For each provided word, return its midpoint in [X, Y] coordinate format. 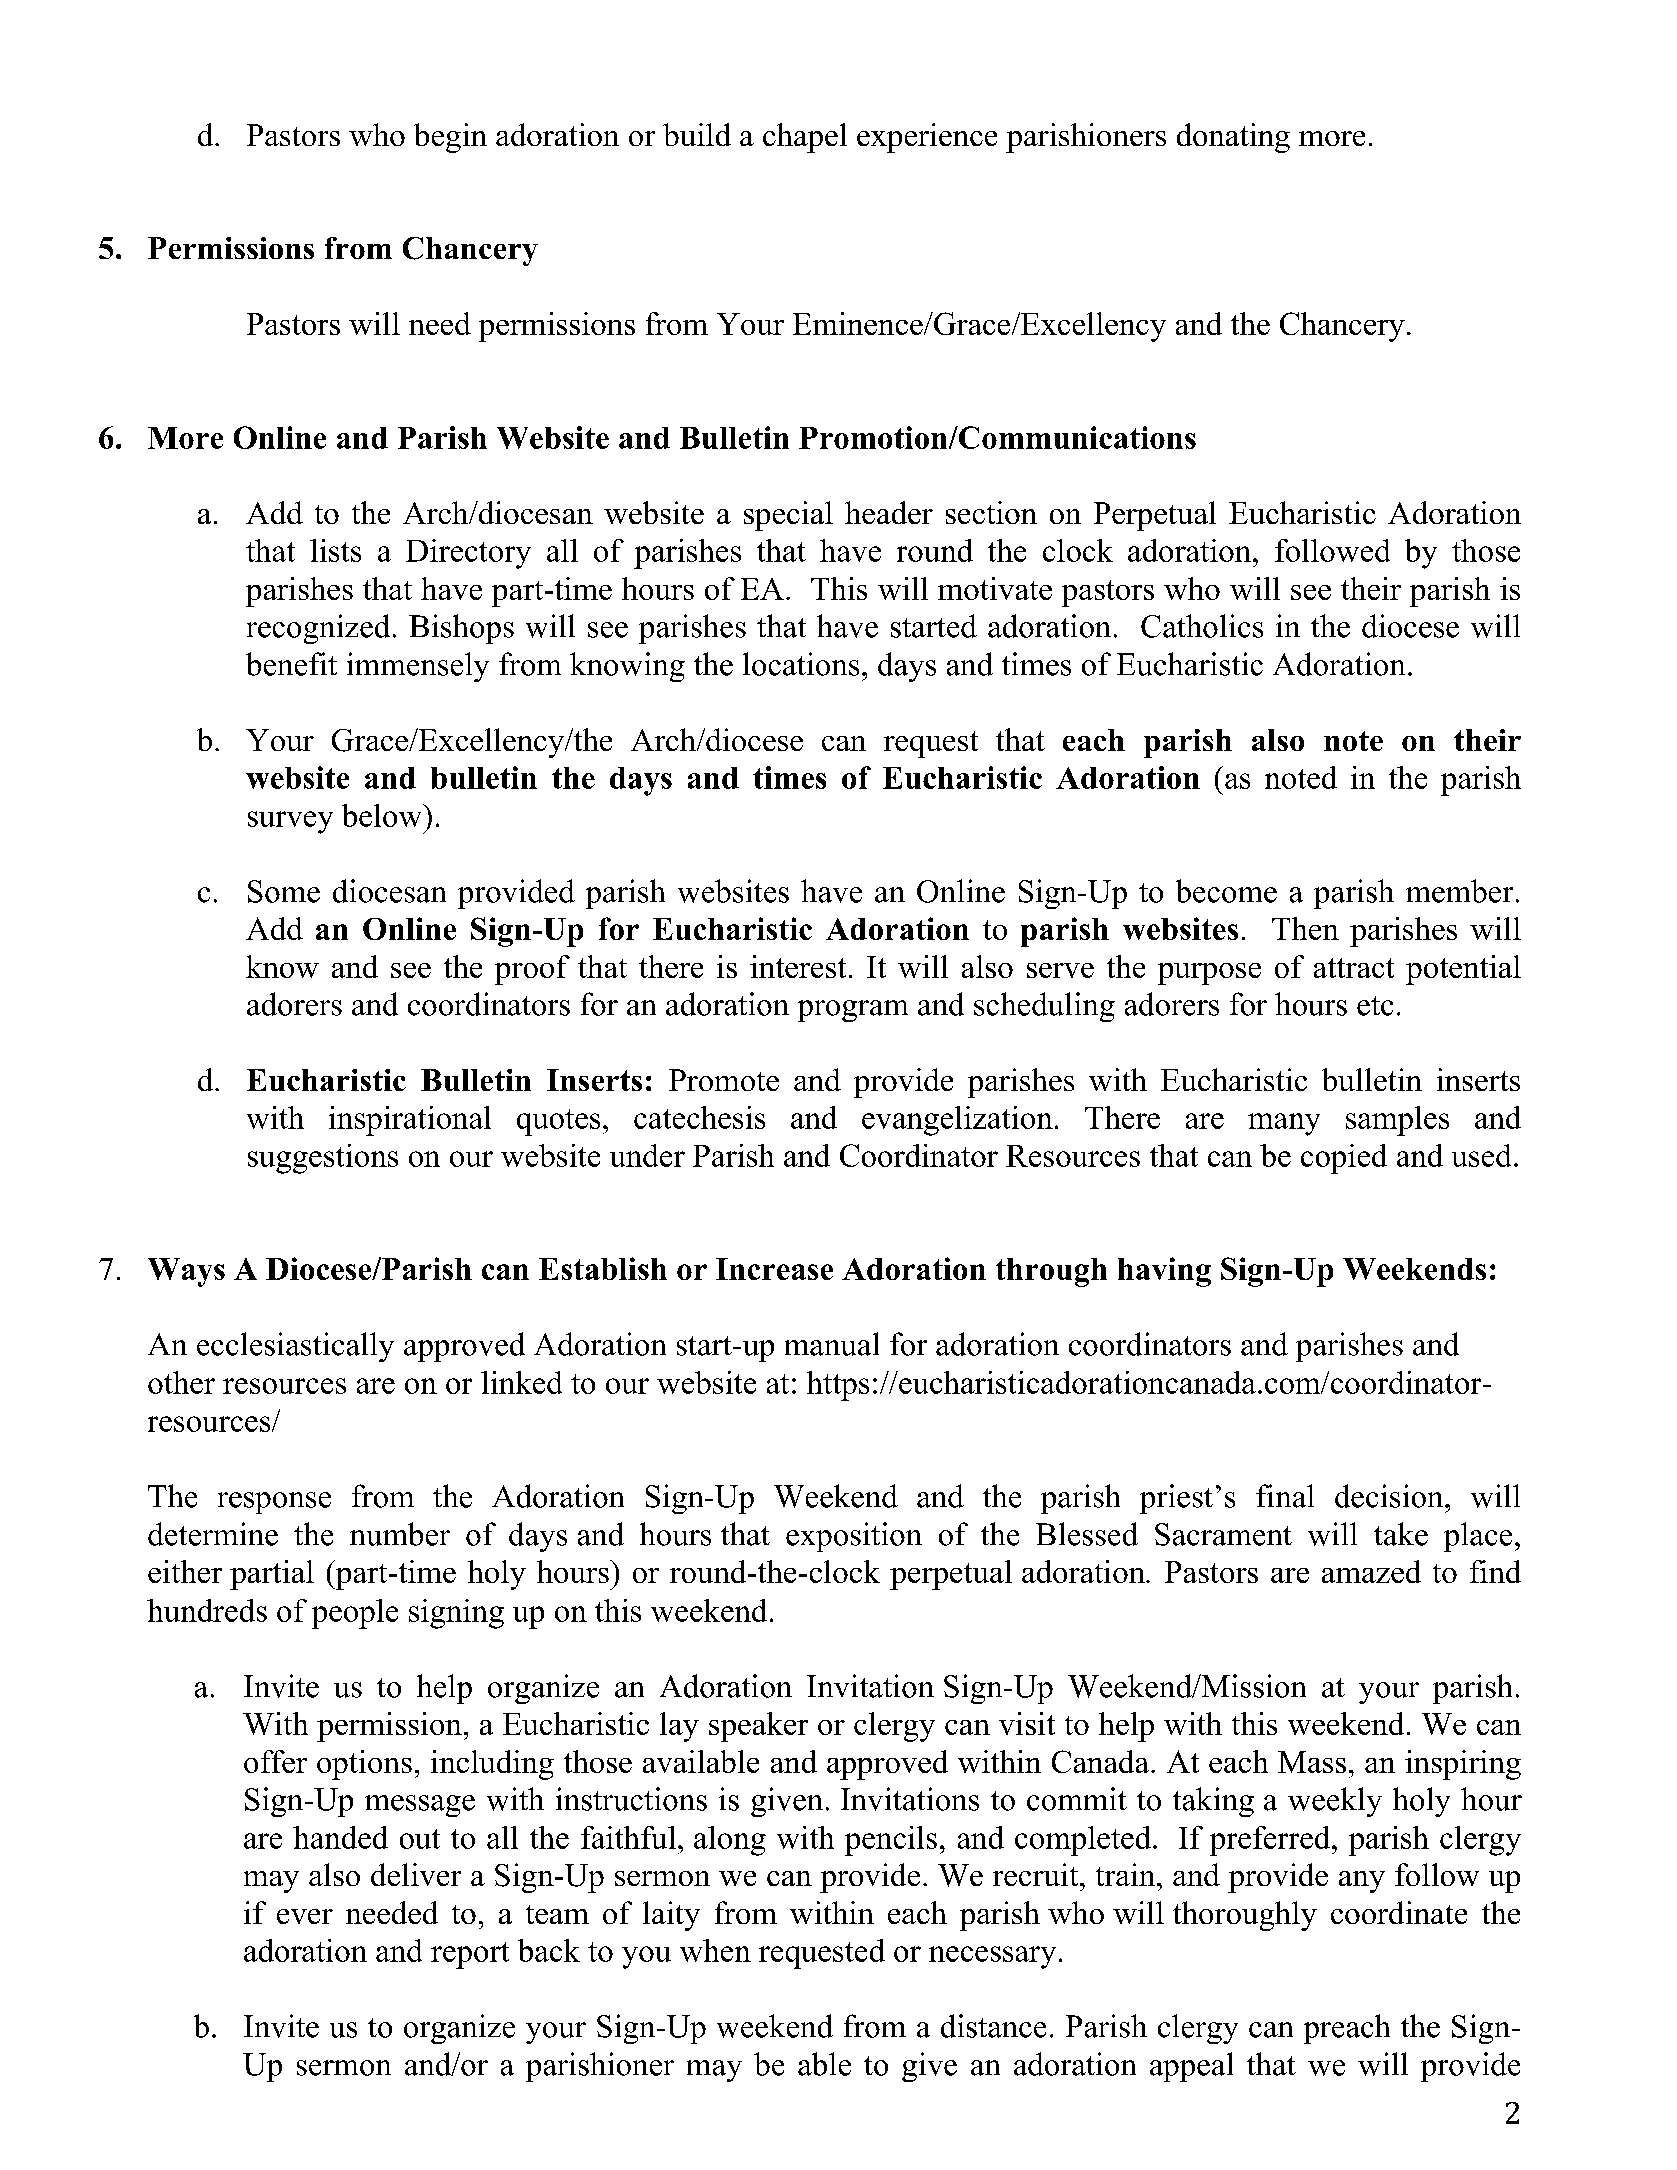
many [1284, 1124]
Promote [724, 1080]
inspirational [410, 1121]
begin [450, 138]
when [715, 1950]
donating [1233, 138]
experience [927, 138]
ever [305, 1916]
